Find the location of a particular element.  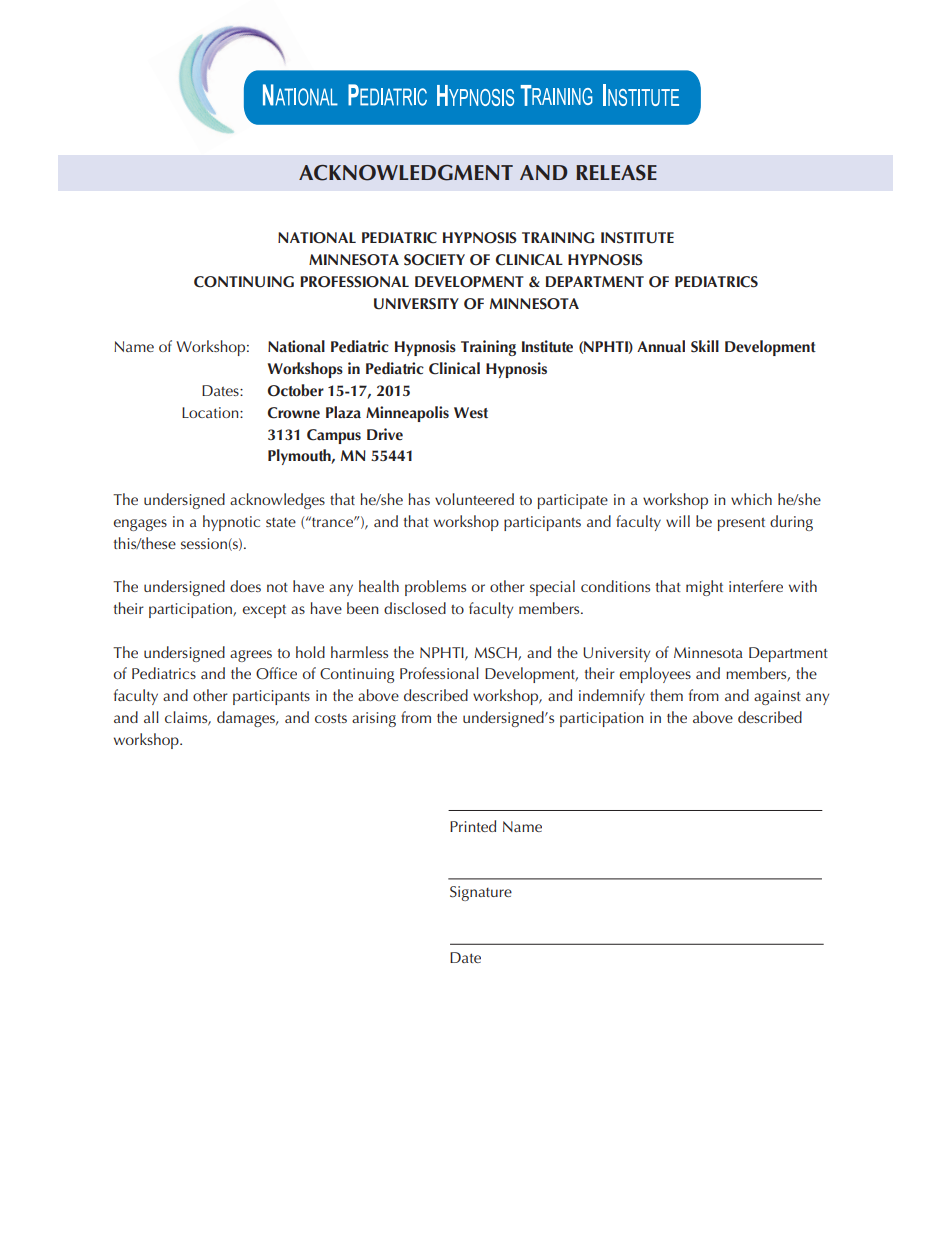

against is located at coordinates (777, 697).
